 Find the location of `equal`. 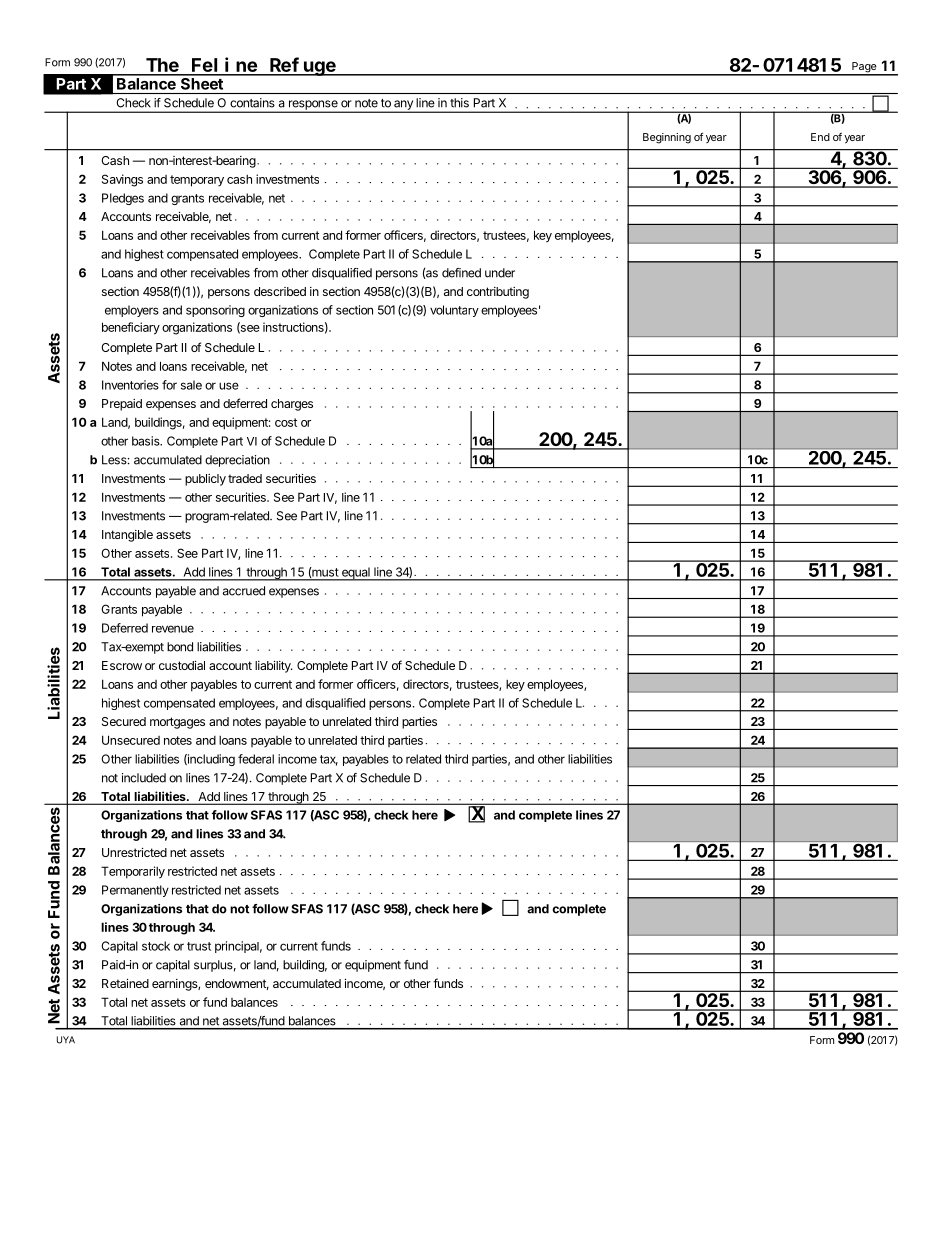

equal is located at coordinates (356, 574).
